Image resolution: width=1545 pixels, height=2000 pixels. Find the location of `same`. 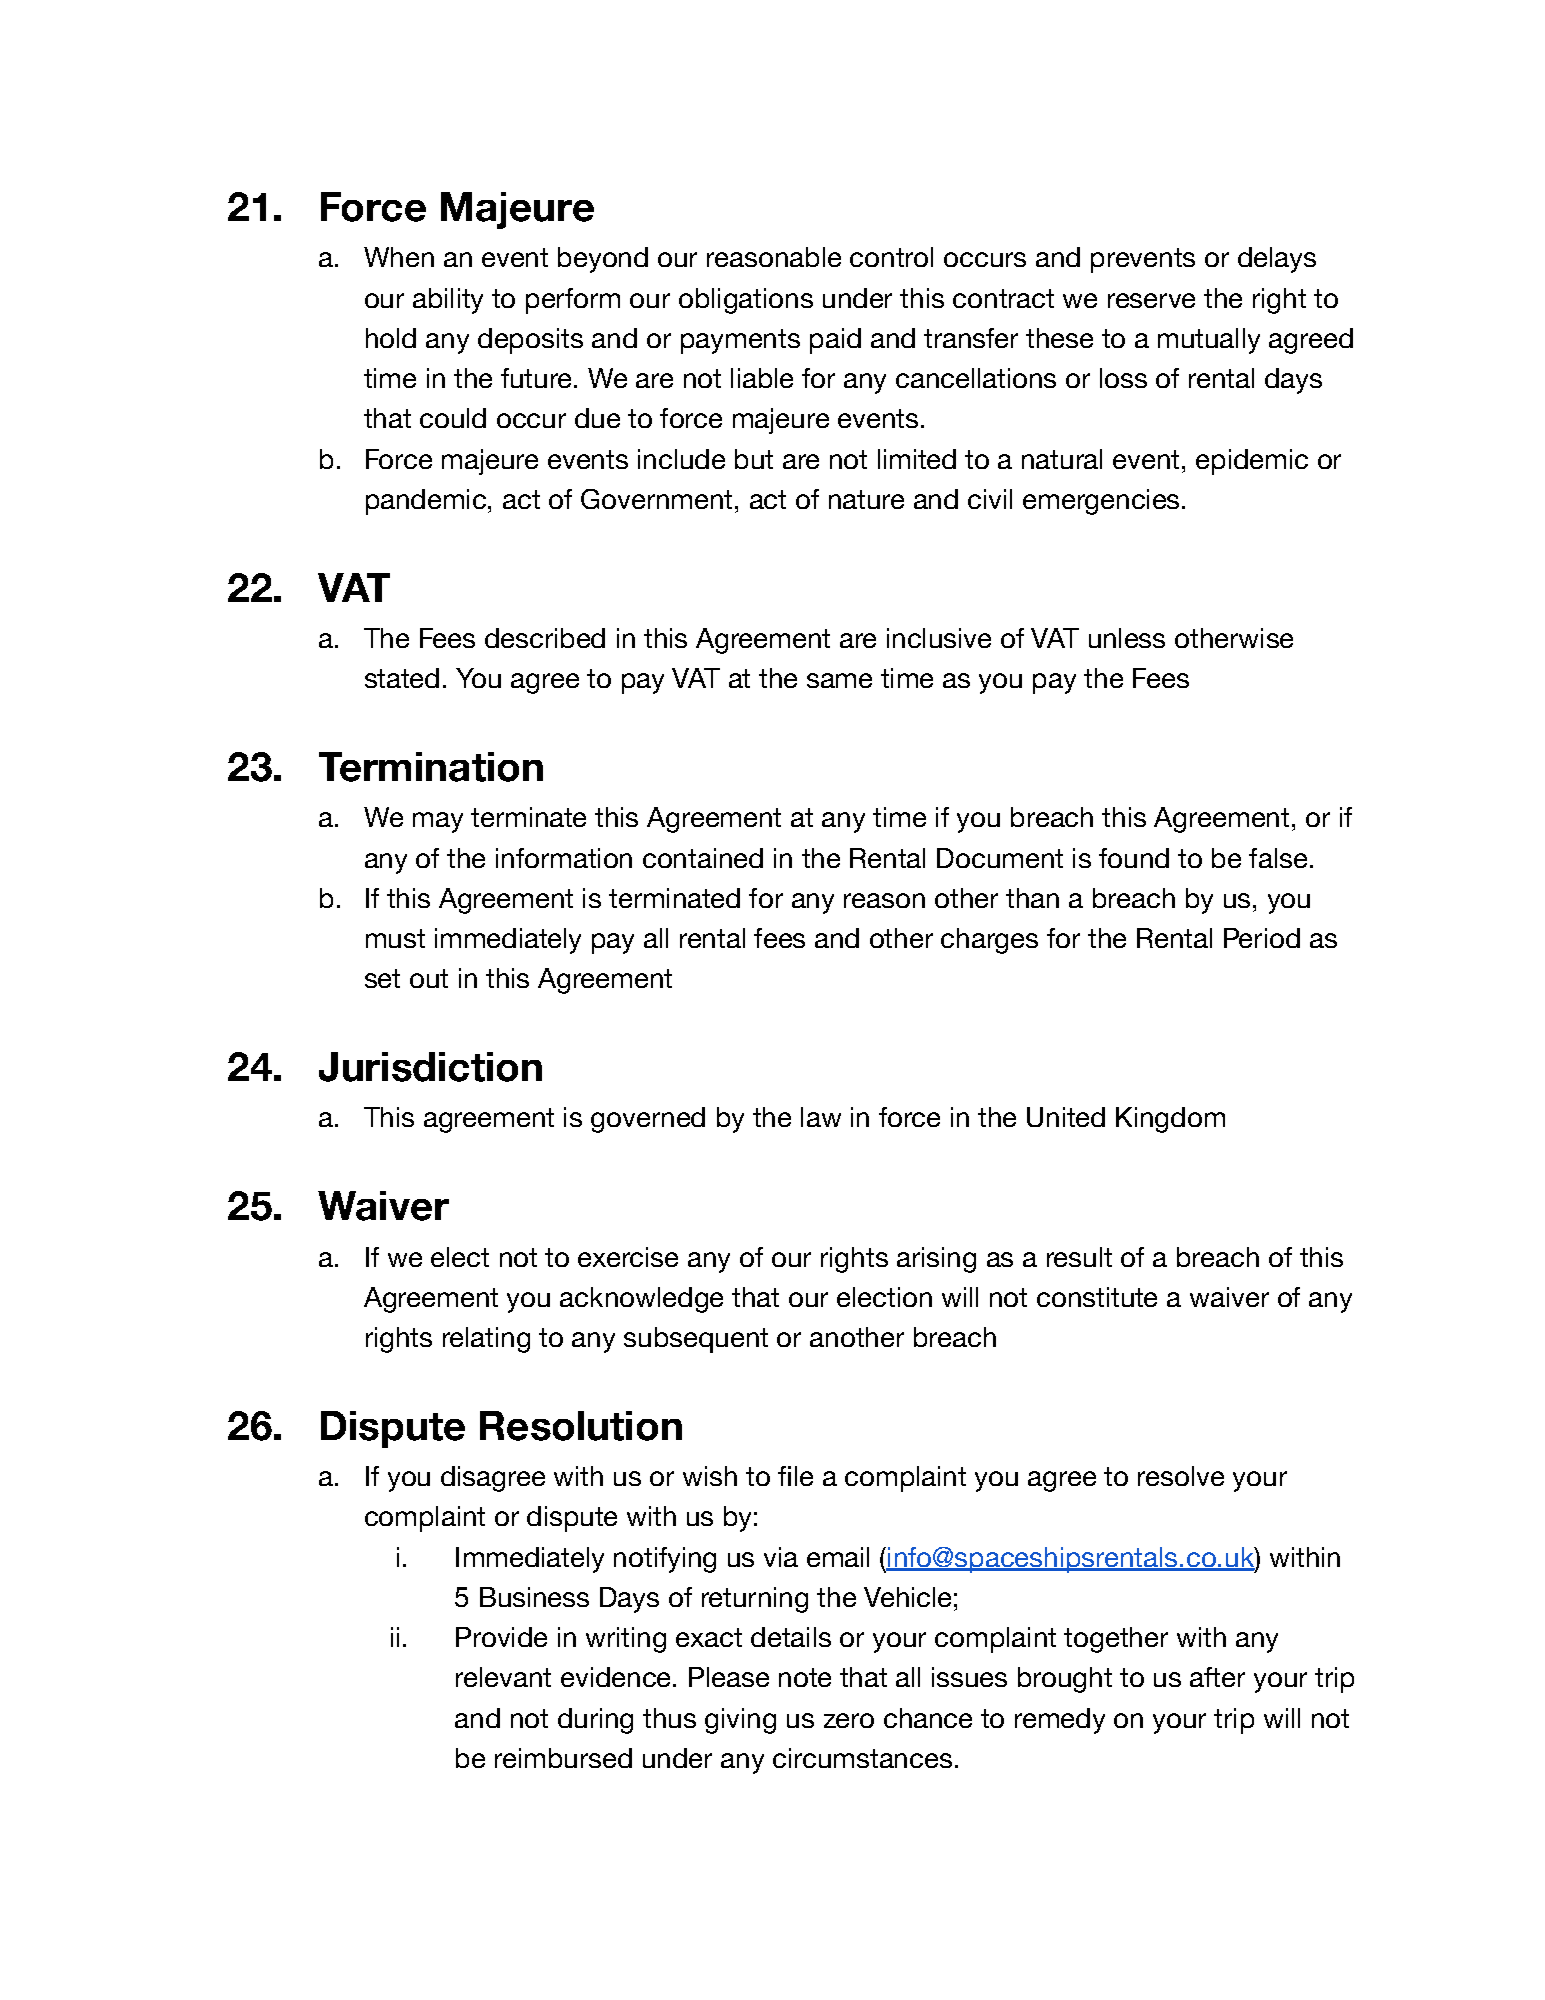

same is located at coordinates (839, 680).
